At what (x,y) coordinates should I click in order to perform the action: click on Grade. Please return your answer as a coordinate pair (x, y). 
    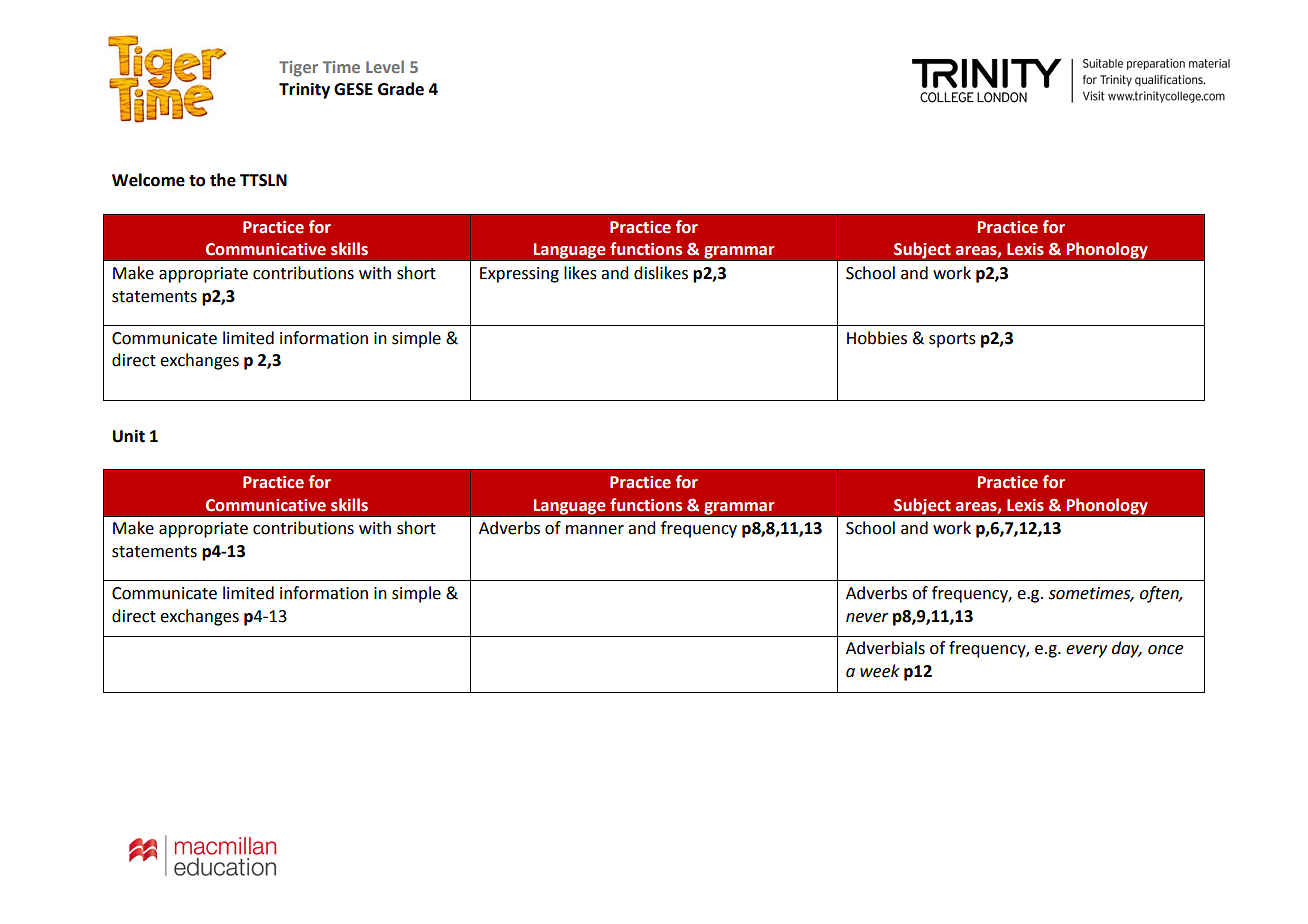
    Looking at the image, I should click on (401, 89).
